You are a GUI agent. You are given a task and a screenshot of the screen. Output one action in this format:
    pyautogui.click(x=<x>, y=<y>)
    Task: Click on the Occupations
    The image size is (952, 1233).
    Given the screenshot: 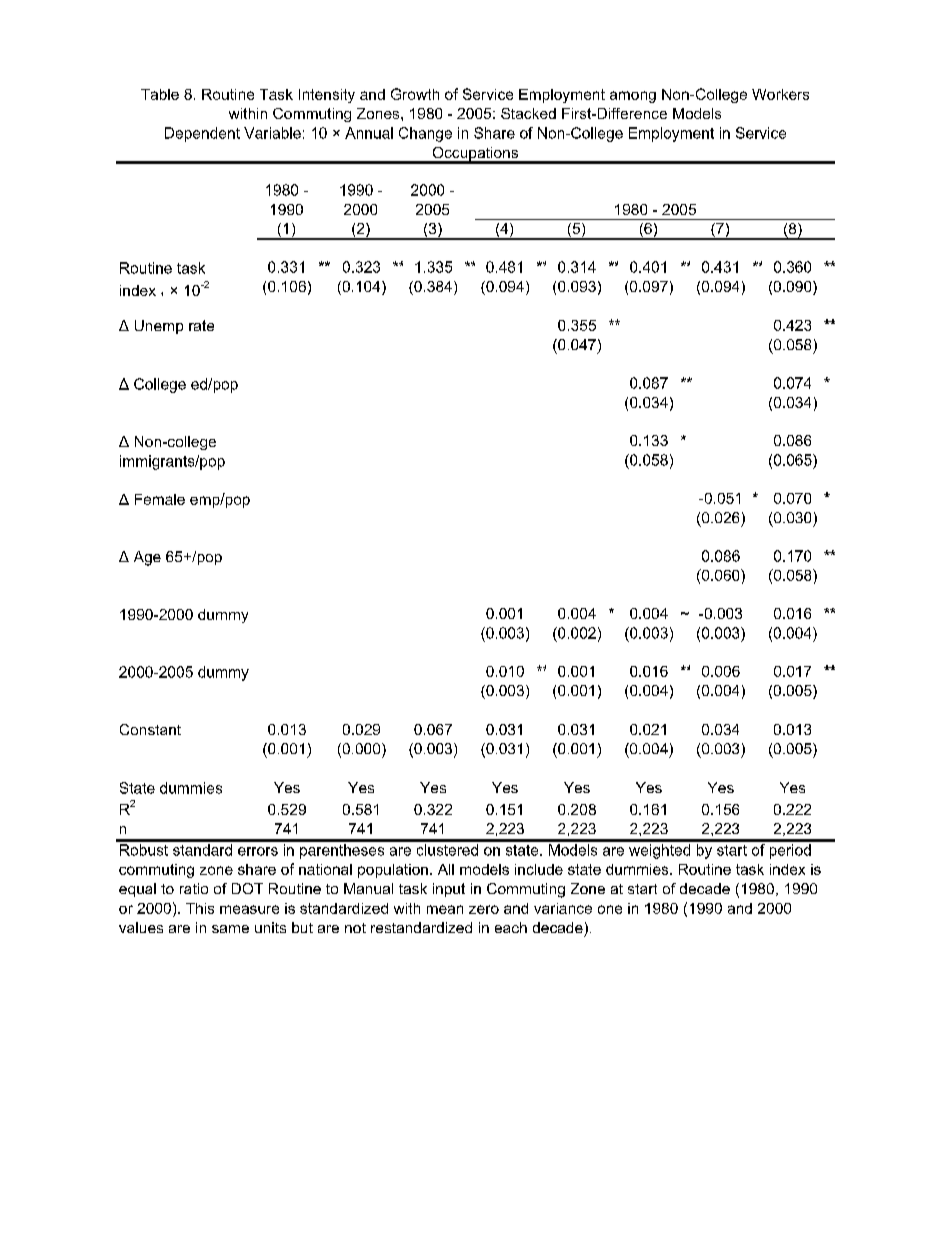 What is the action you would take?
    pyautogui.click(x=475, y=155)
